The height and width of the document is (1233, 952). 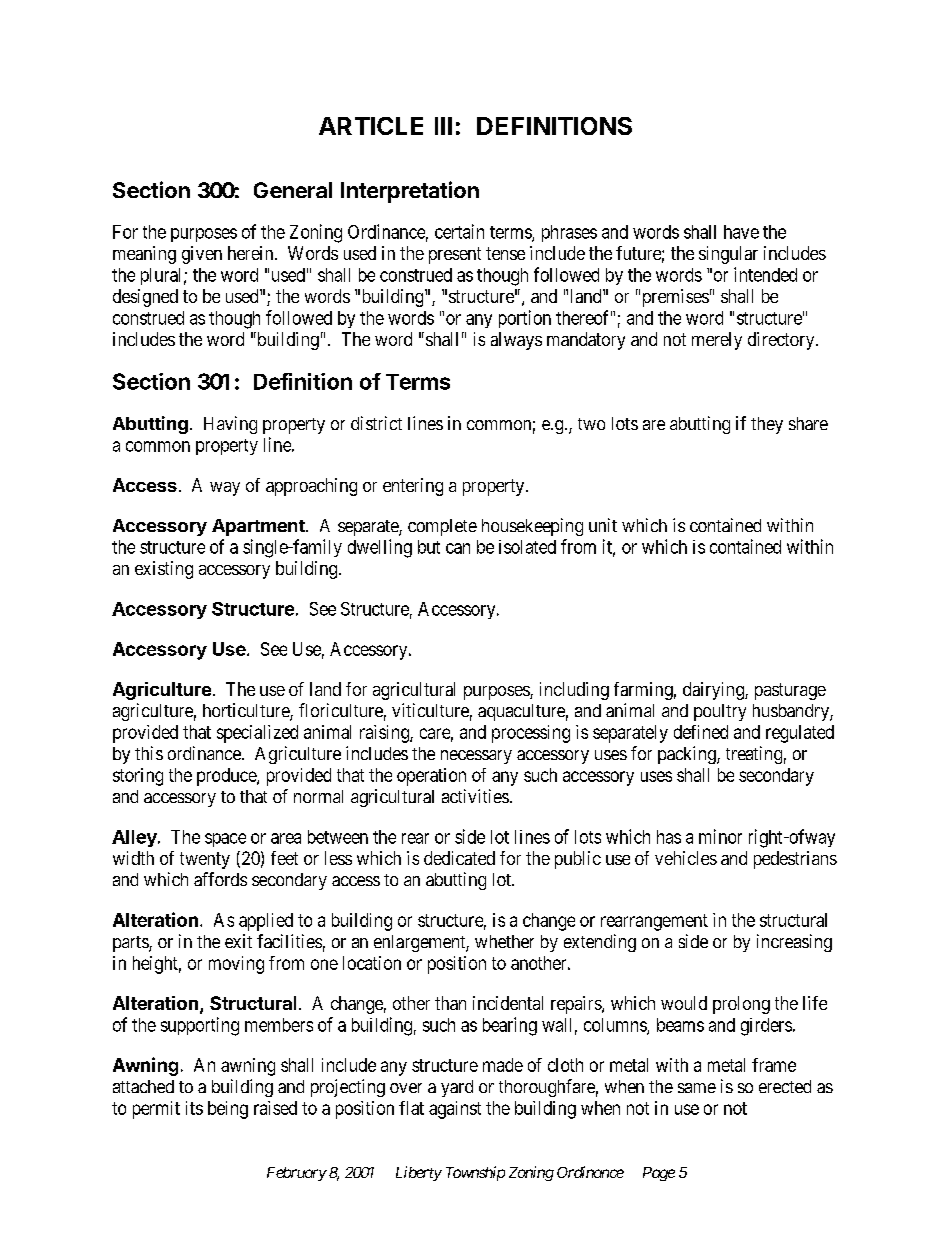 I want to click on Having, so click(x=230, y=425).
